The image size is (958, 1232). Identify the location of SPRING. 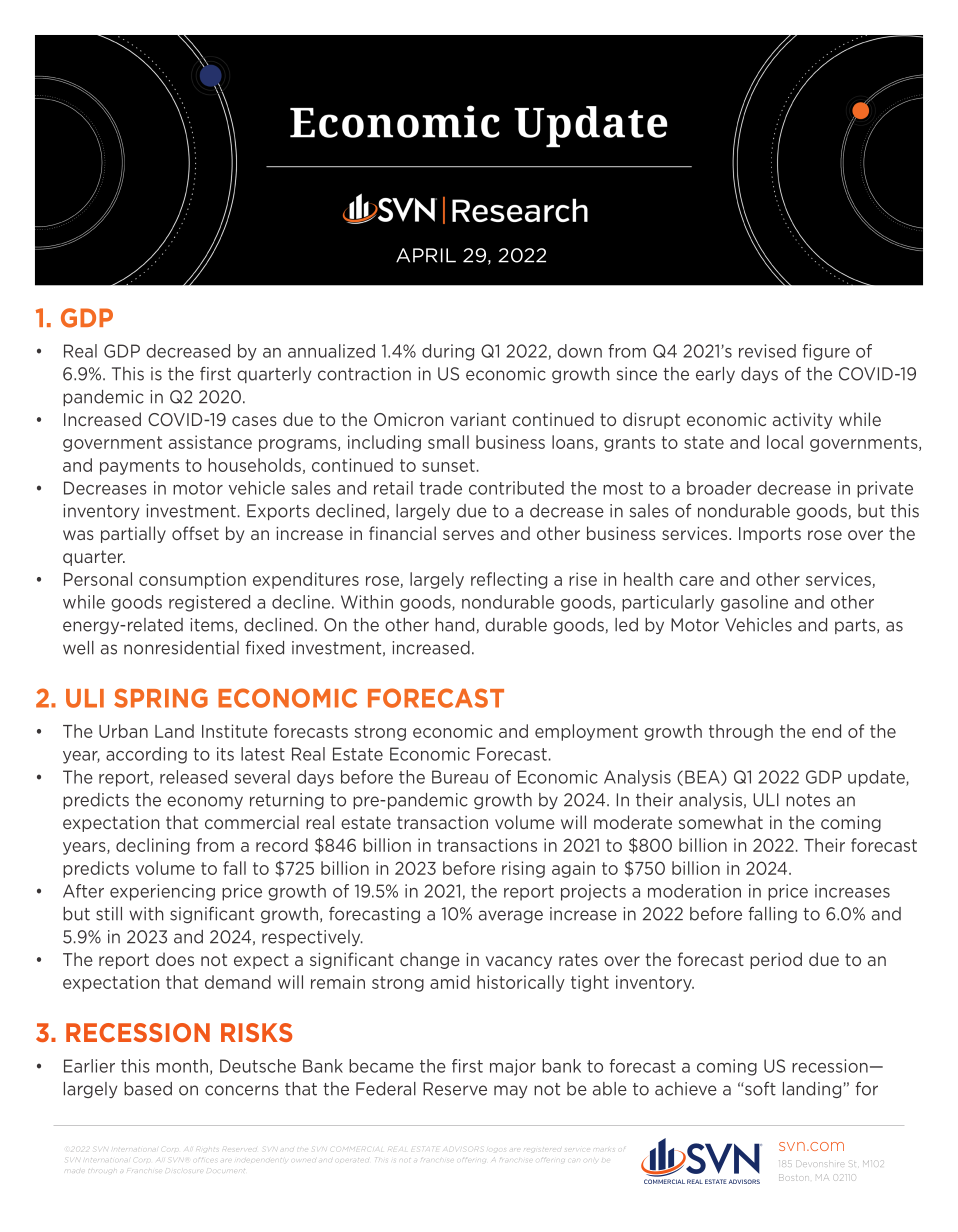
(161, 698).
